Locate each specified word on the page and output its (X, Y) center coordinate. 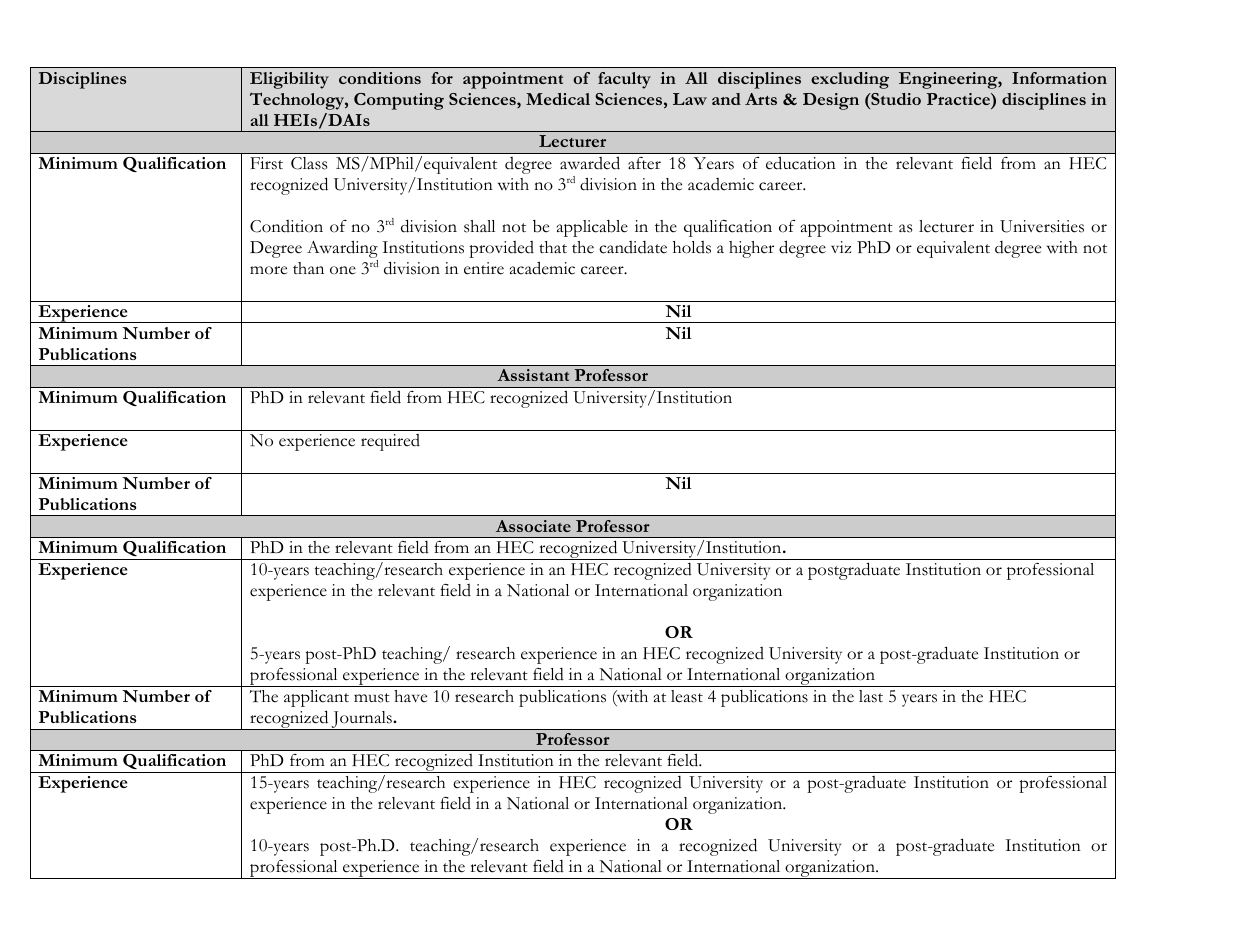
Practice (959, 99)
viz (841, 247)
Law (690, 99)
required (390, 442)
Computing (399, 101)
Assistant (533, 375)
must (372, 698)
